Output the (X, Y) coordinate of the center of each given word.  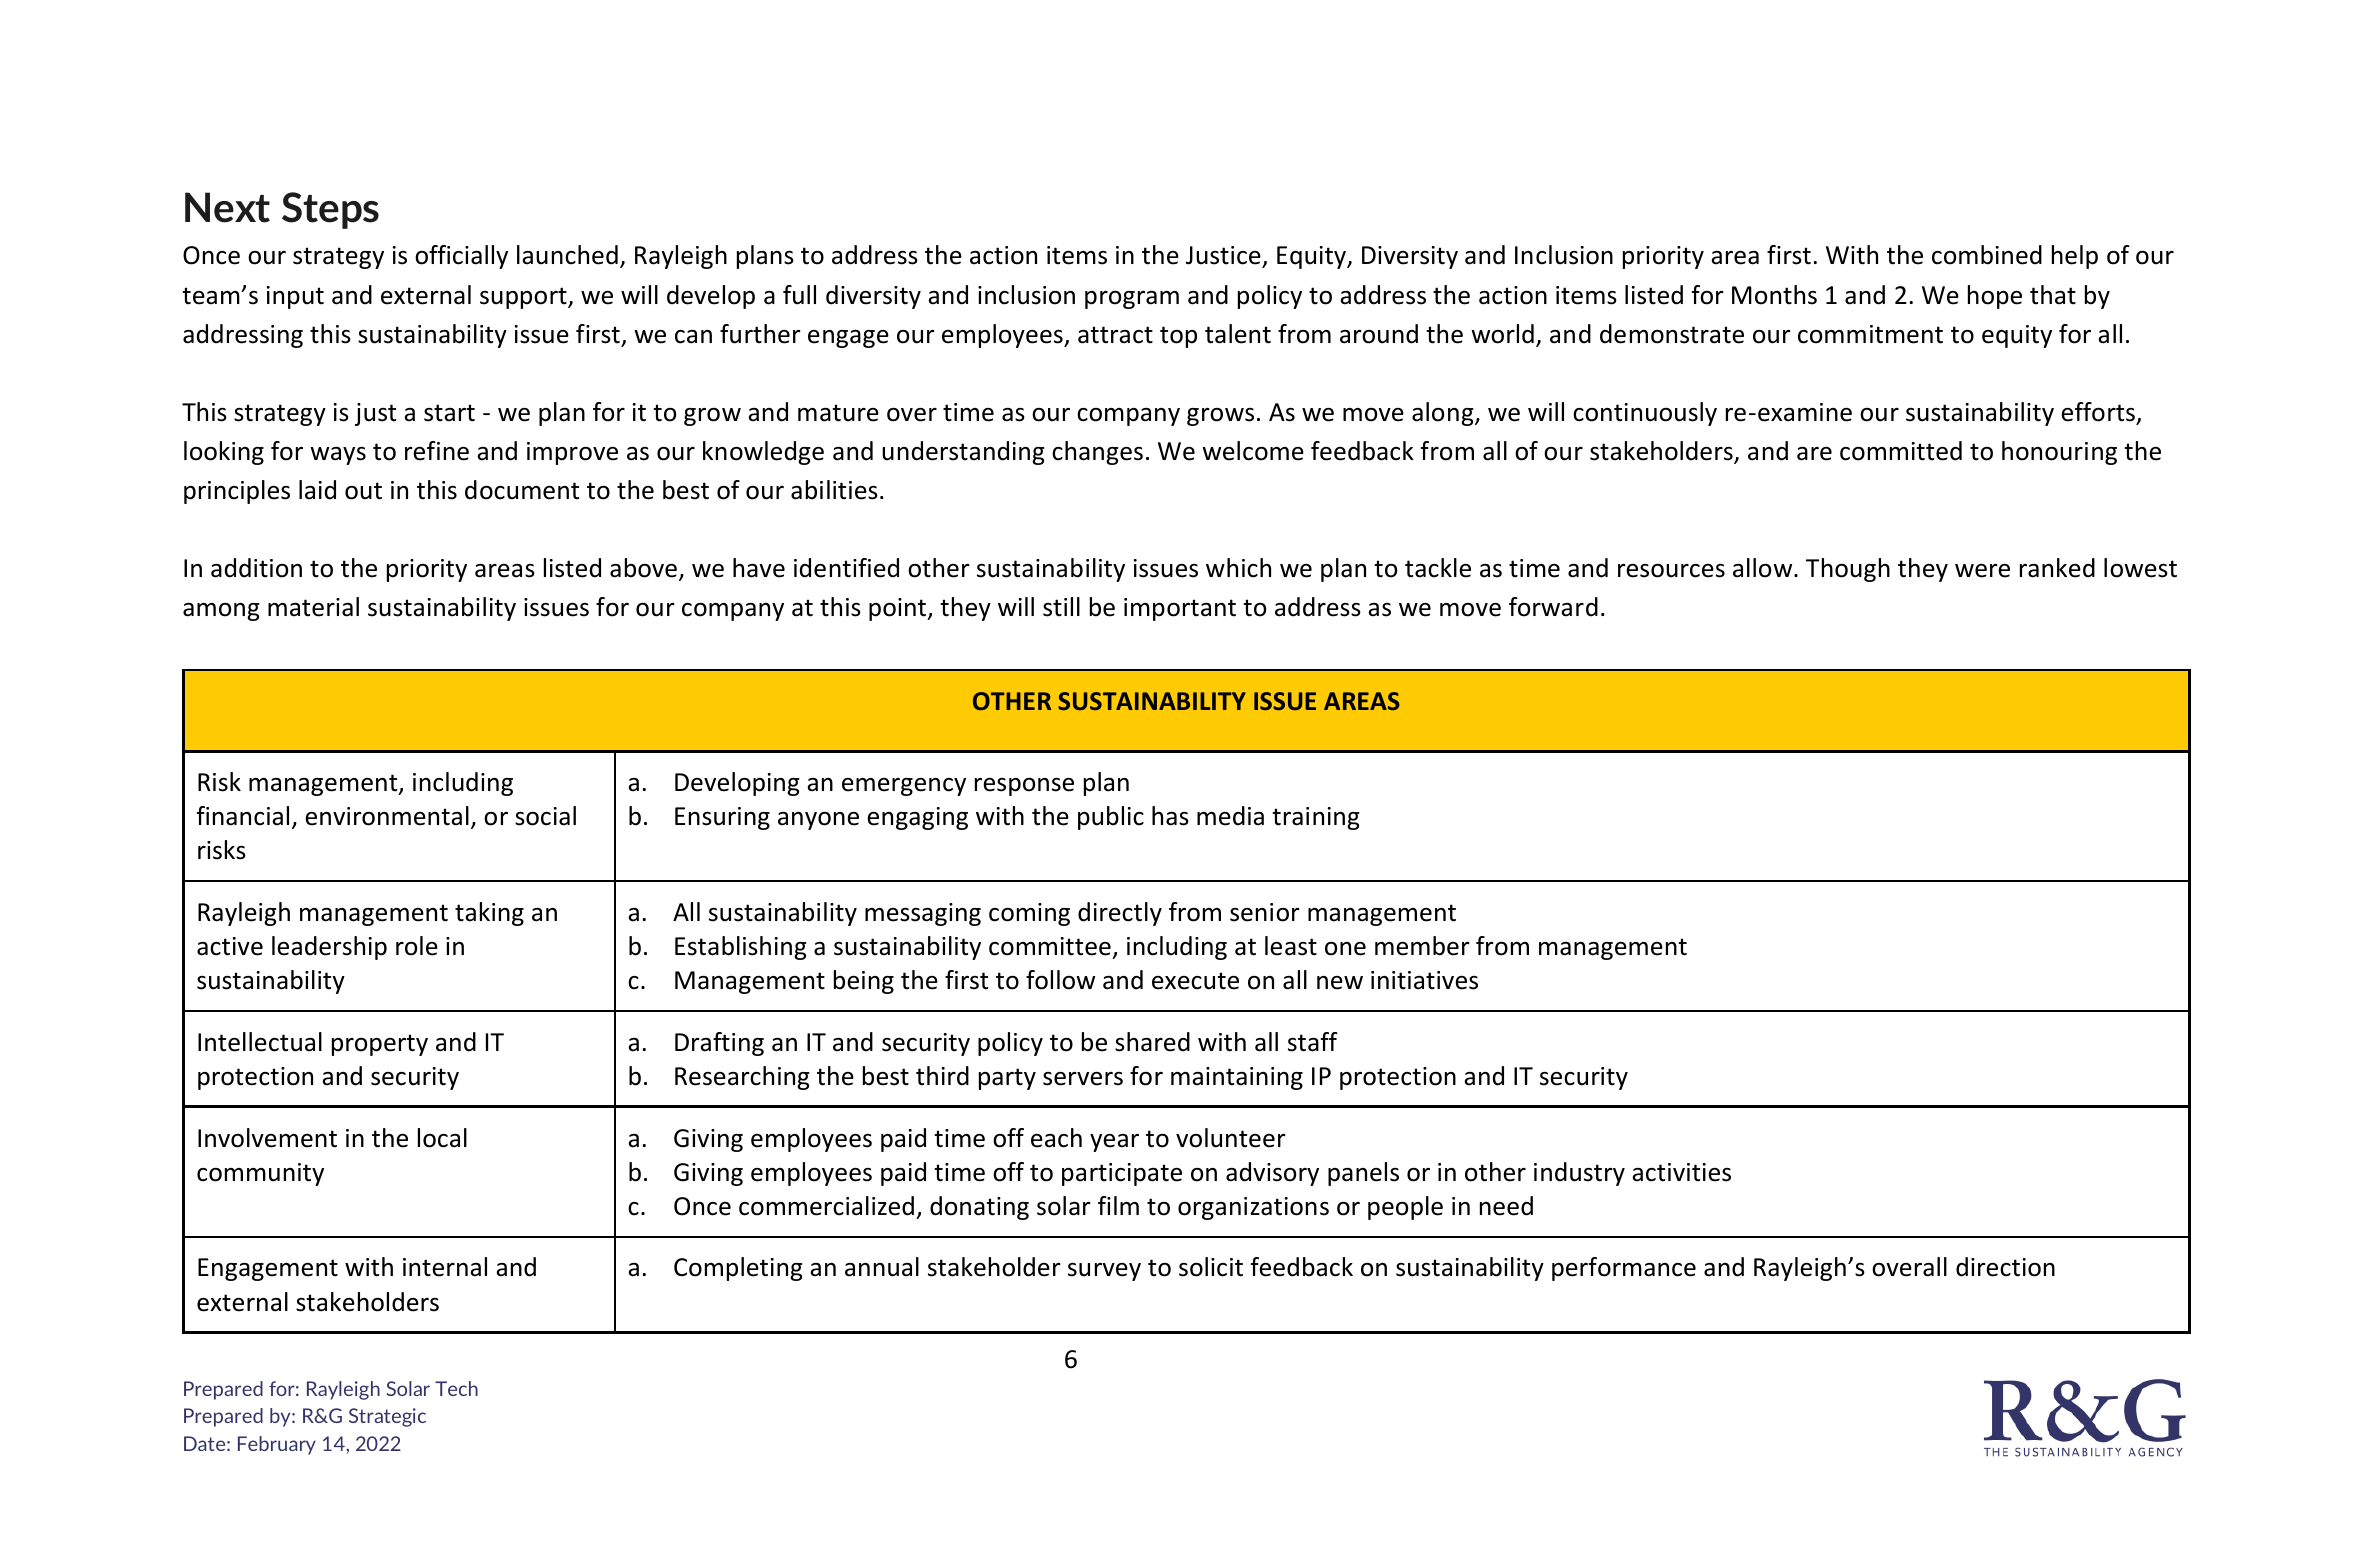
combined (1987, 255)
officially (461, 257)
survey (1104, 1272)
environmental (387, 816)
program (1132, 300)
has (1170, 816)
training (1315, 818)
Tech (456, 1388)
